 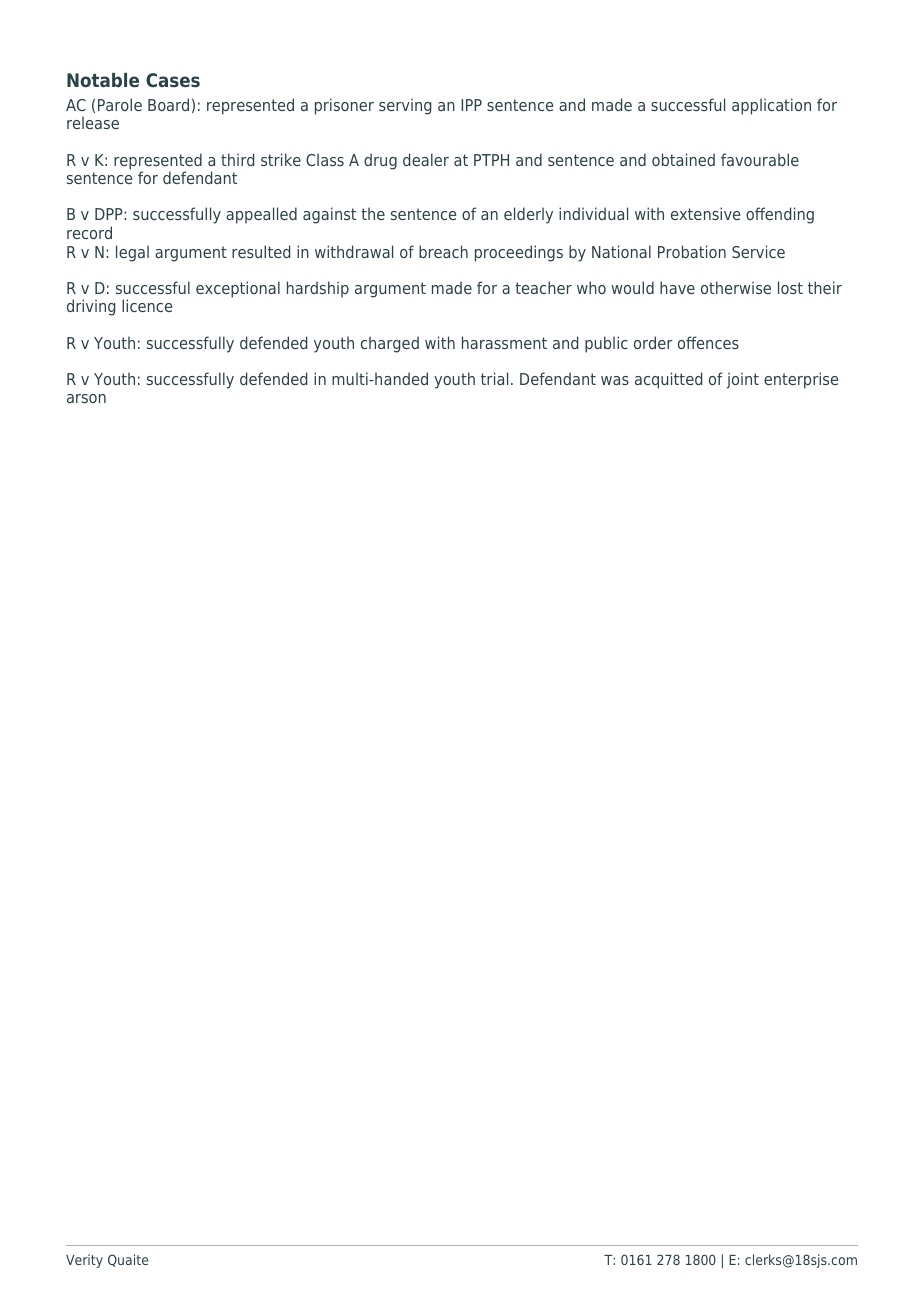 I want to click on serving, so click(x=405, y=106).
